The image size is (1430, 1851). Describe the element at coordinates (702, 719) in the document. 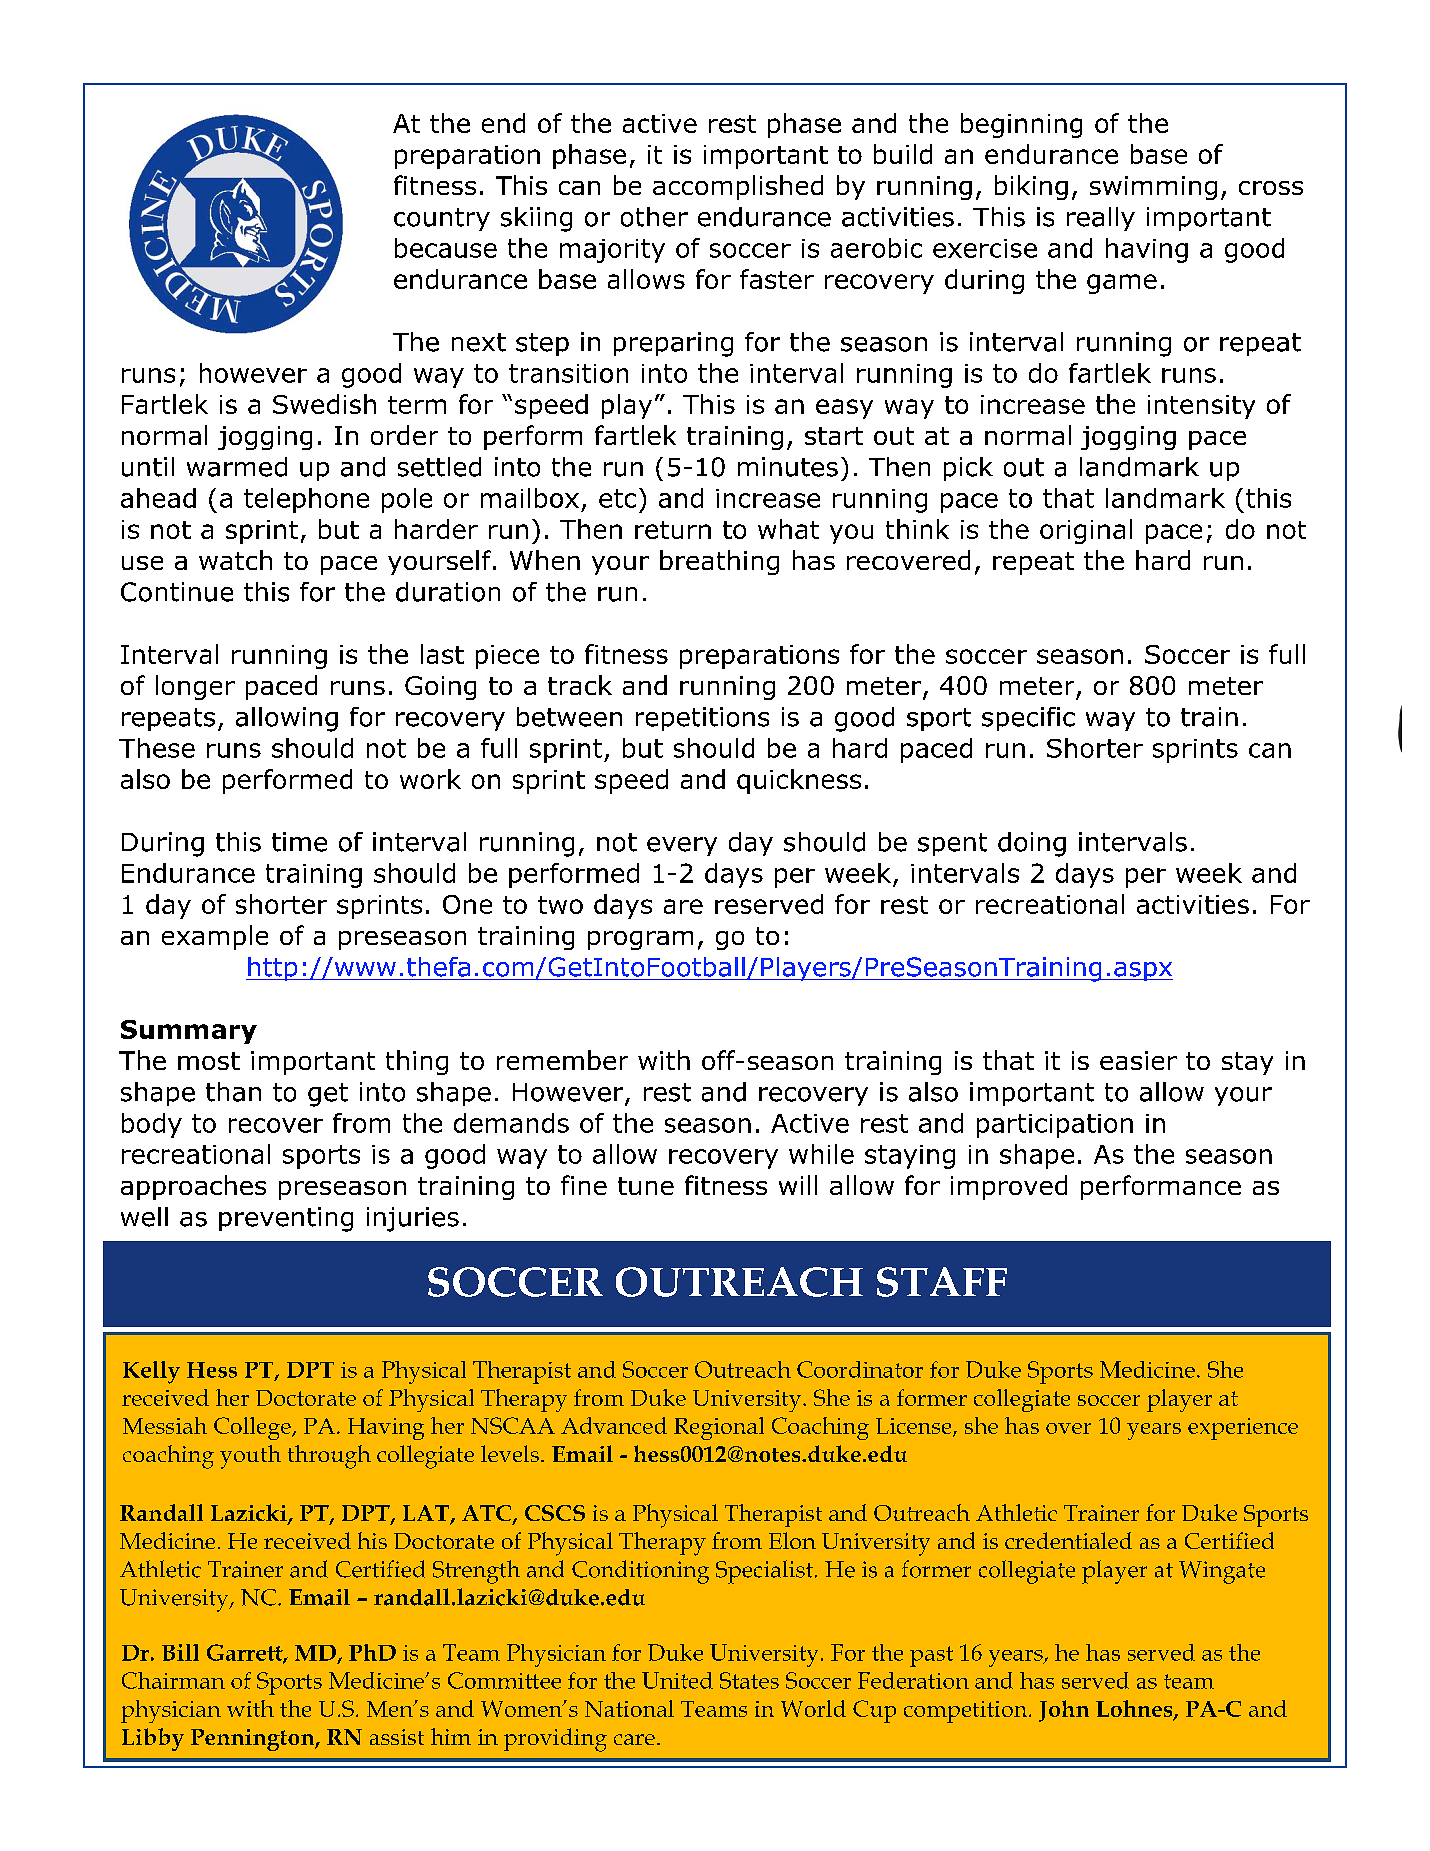

I see `repetitions` at that location.
